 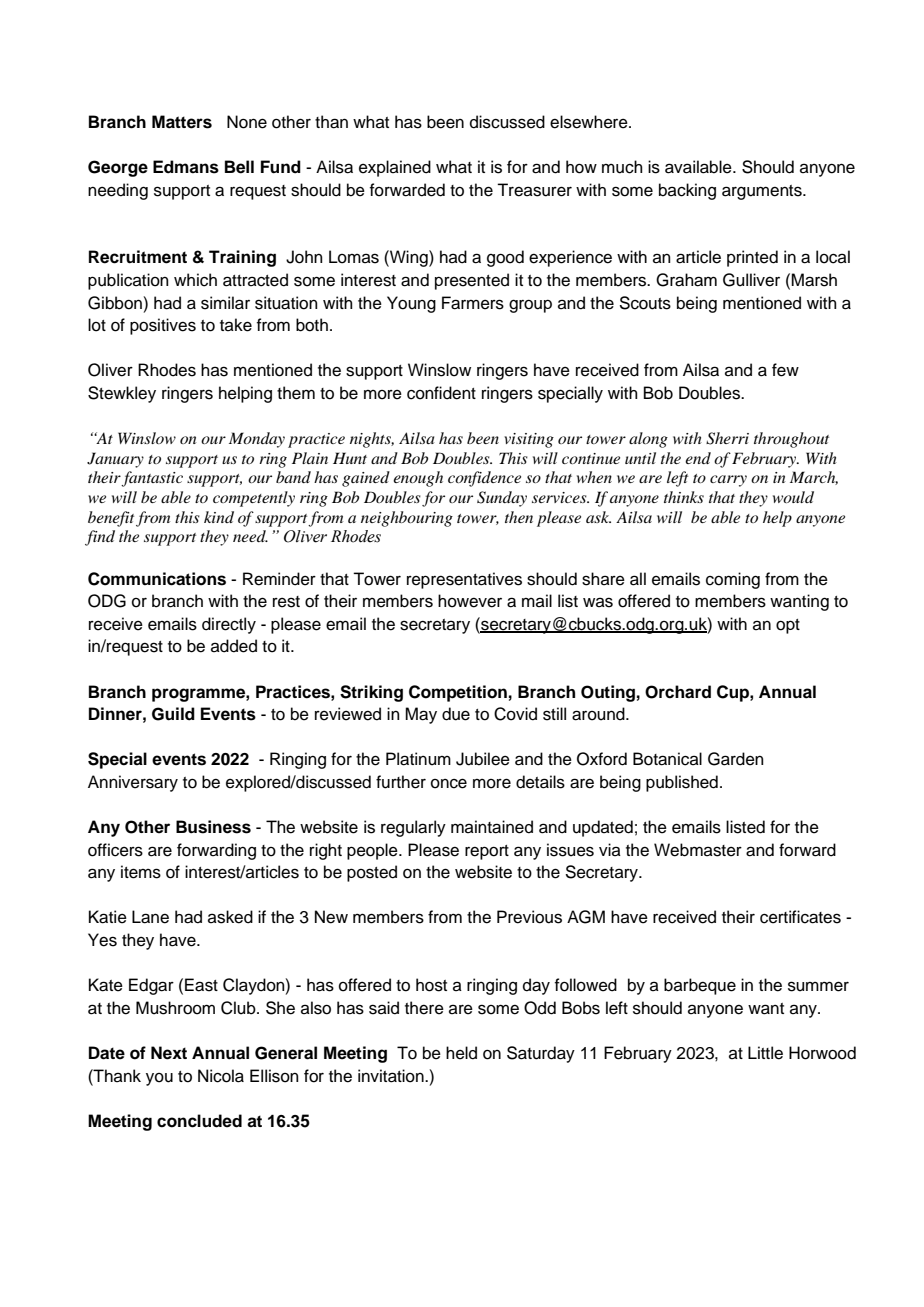 I want to click on Garden, so click(x=736, y=759).
